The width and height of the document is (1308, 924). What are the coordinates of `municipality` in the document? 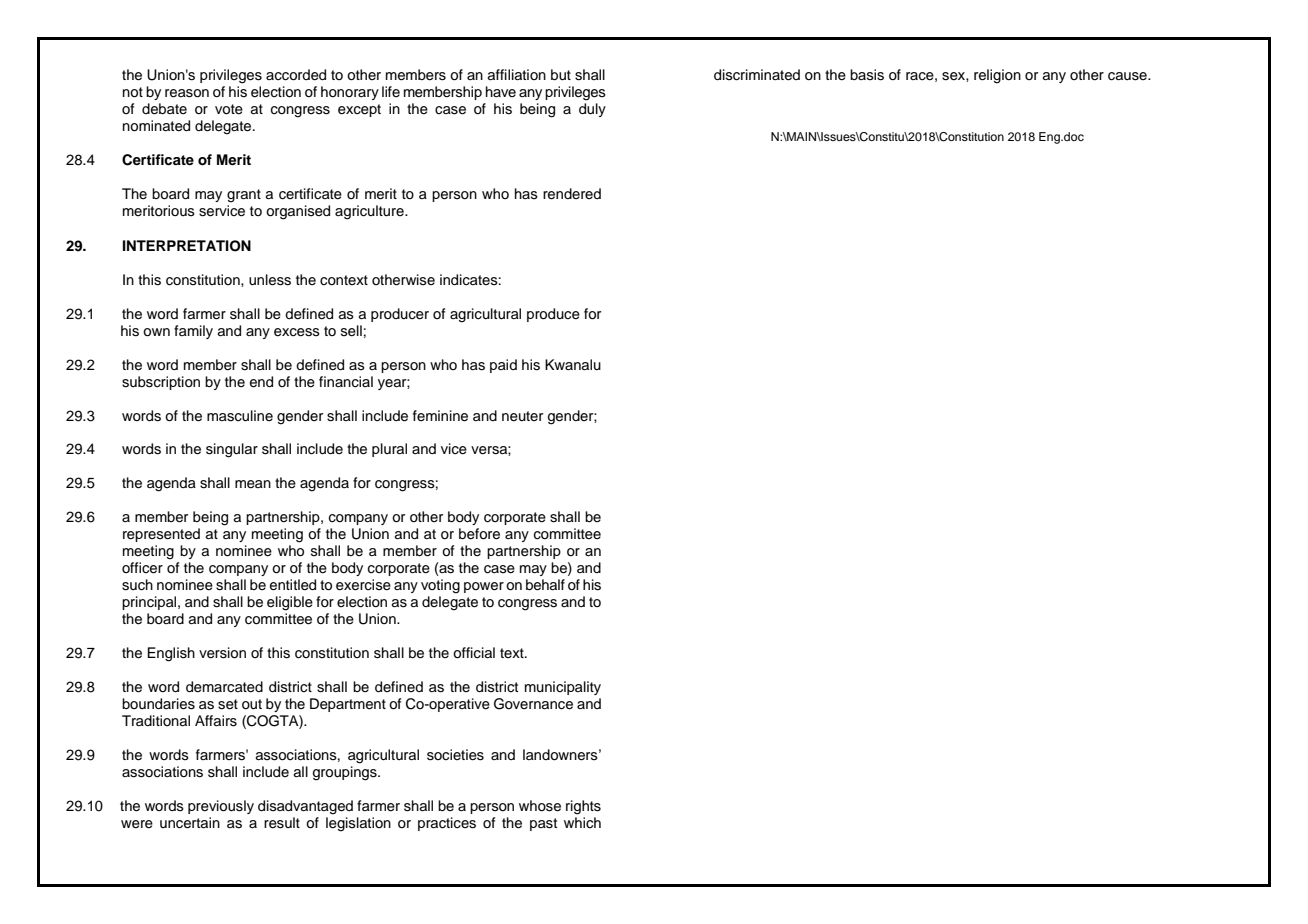 It's located at (563, 688).
